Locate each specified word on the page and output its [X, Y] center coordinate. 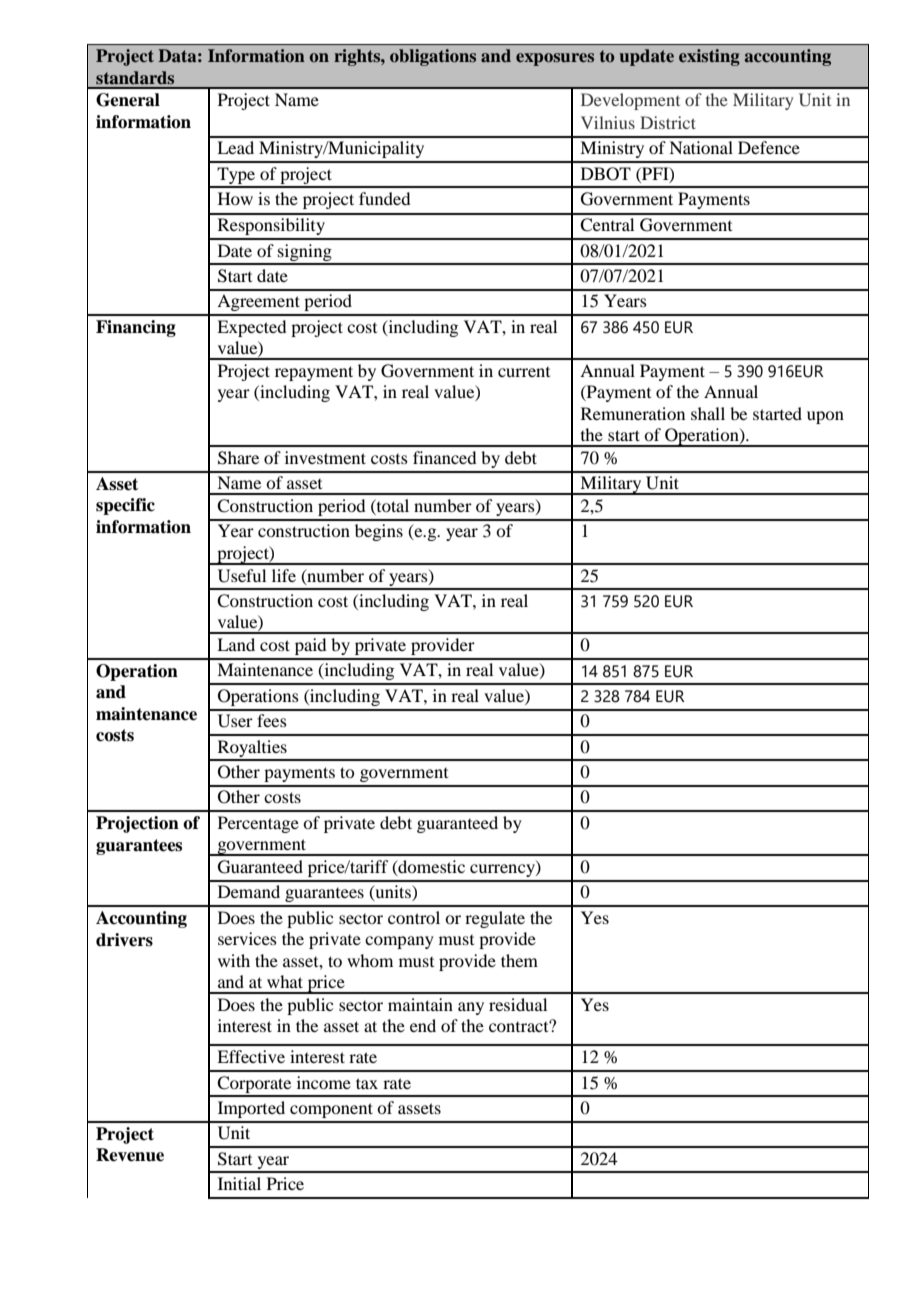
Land [236, 644]
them [519, 960]
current [524, 372]
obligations [433, 57]
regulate [495, 919]
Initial [239, 1183]
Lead [235, 147]
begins [379, 532]
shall [708, 413]
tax [367, 1083]
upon [825, 417]
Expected [251, 328]
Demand [249, 891]
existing [709, 57]
